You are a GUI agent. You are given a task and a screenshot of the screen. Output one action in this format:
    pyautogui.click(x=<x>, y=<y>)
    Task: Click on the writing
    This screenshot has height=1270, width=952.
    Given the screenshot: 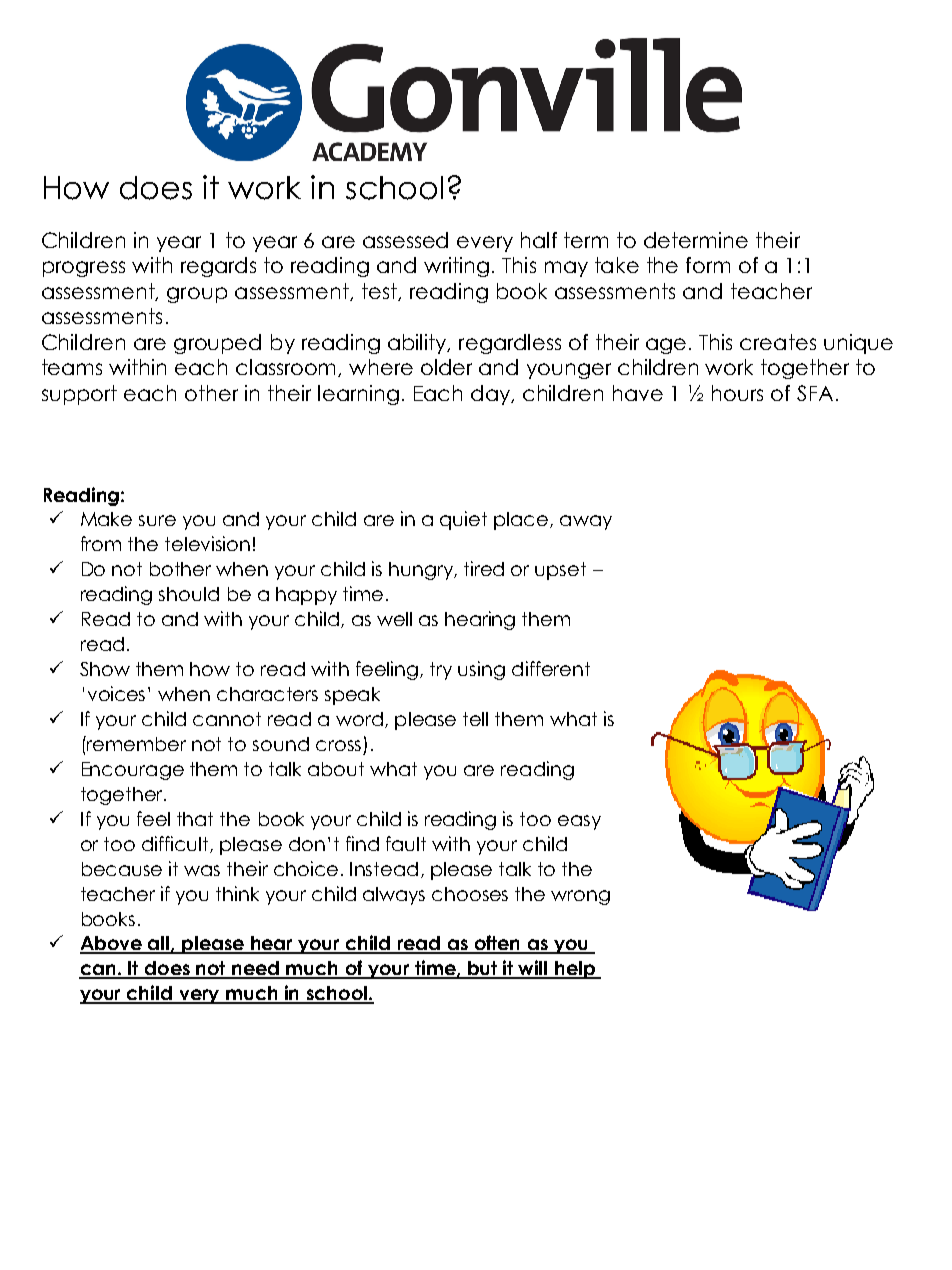 What is the action you would take?
    pyautogui.click(x=456, y=267)
